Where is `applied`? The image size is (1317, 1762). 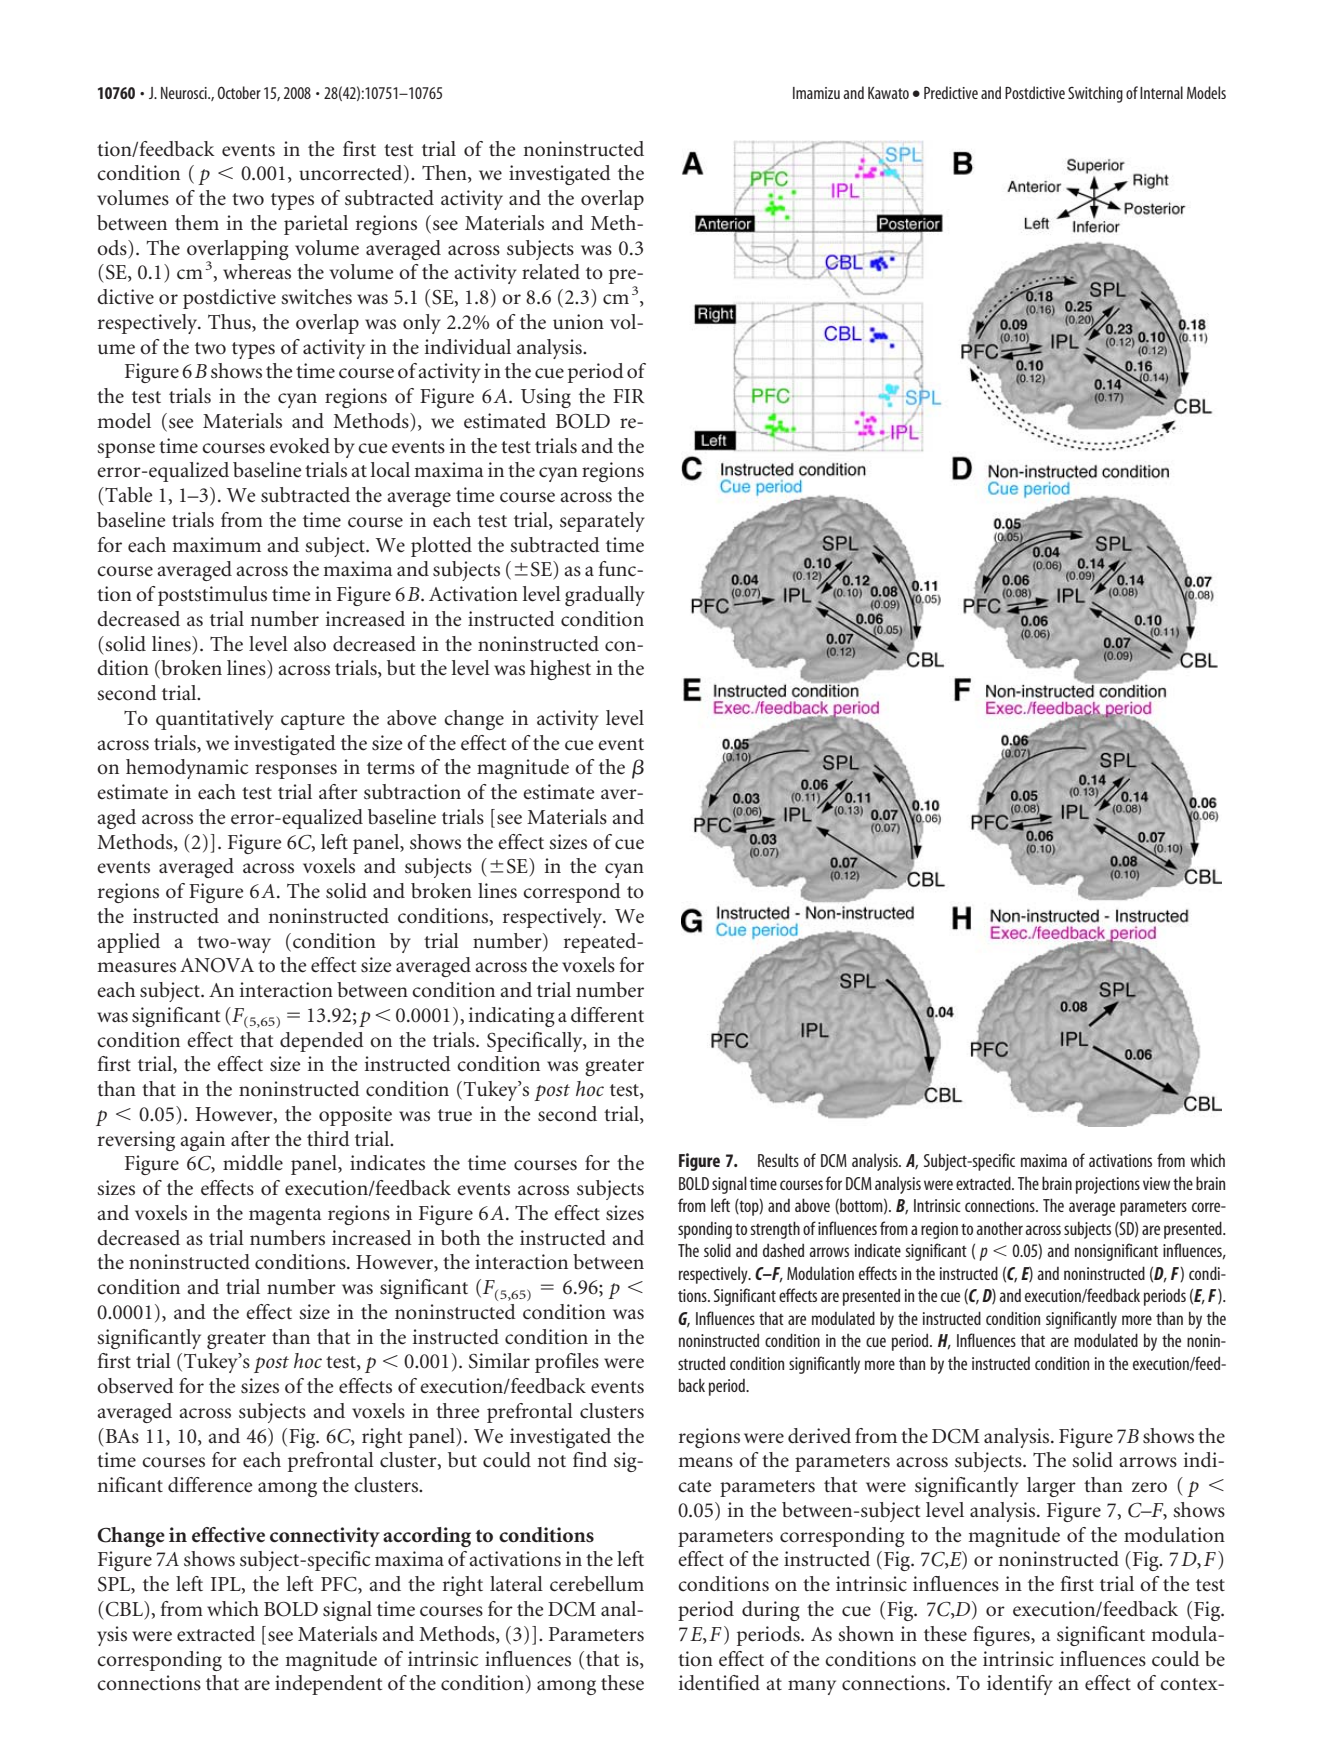 applied is located at coordinates (128, 943).
